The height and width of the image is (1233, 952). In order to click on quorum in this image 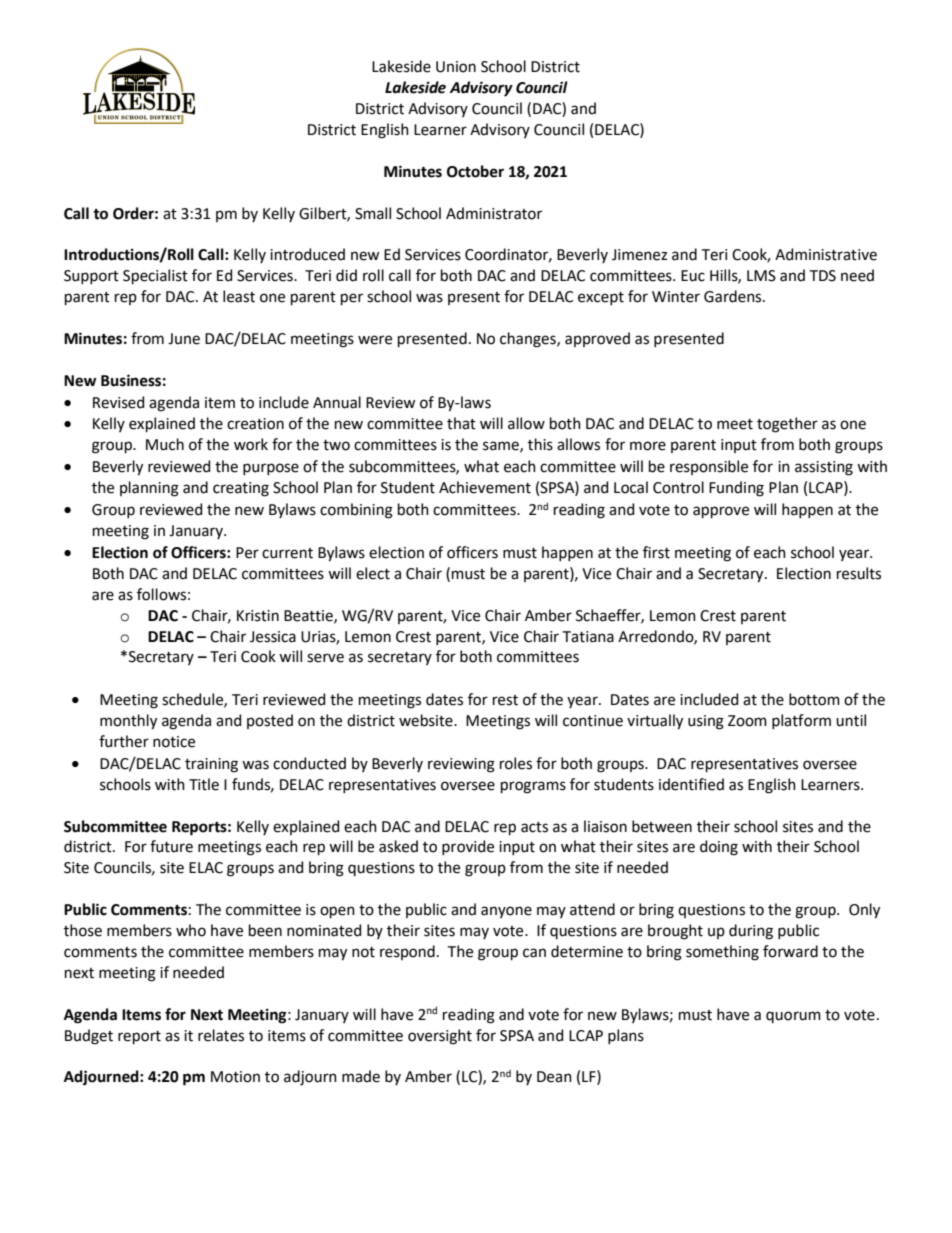, I will do `click(793, 1017)`.
